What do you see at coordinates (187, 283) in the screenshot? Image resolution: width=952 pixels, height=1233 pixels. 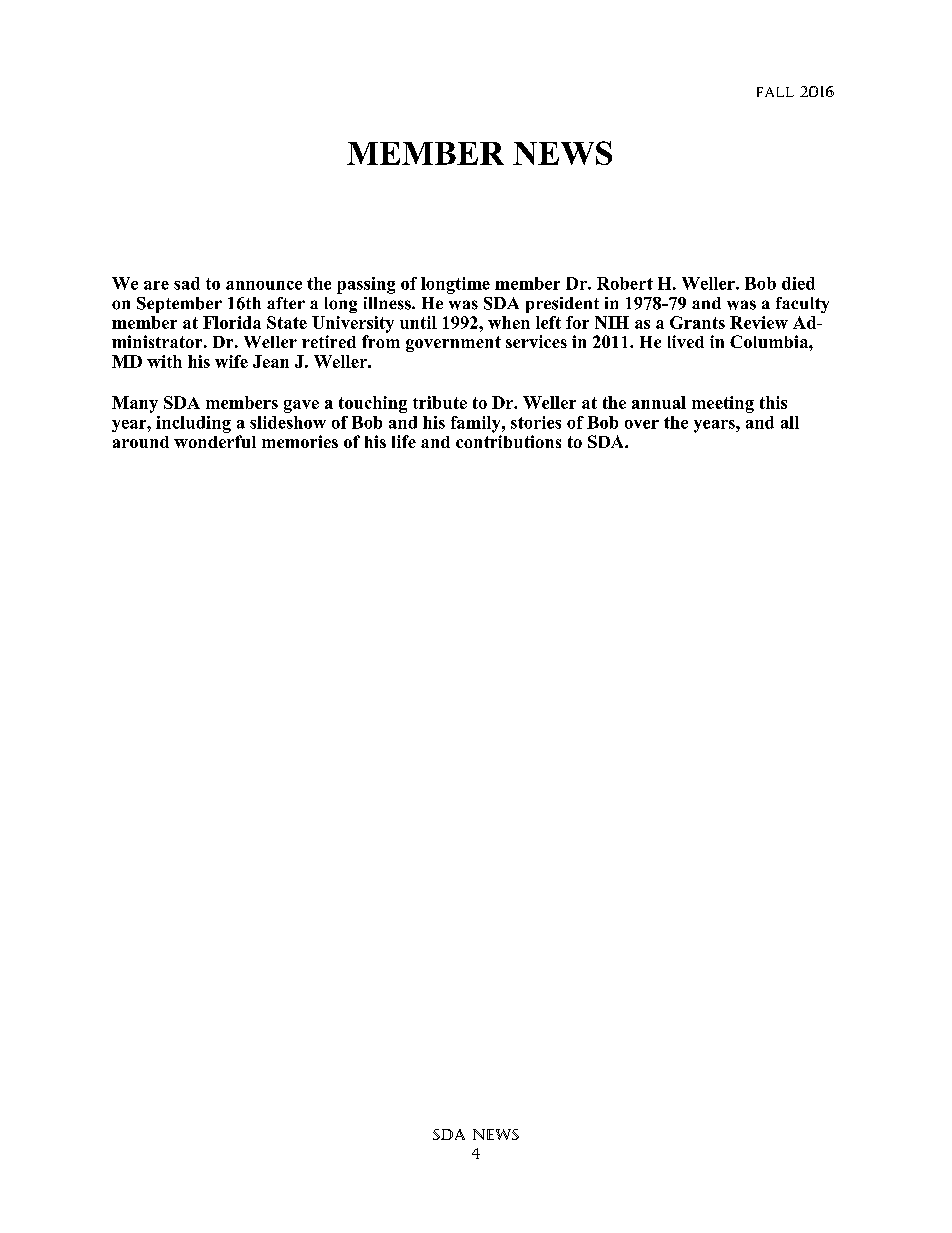 I see `sad` at bounding box center [187, 283].
